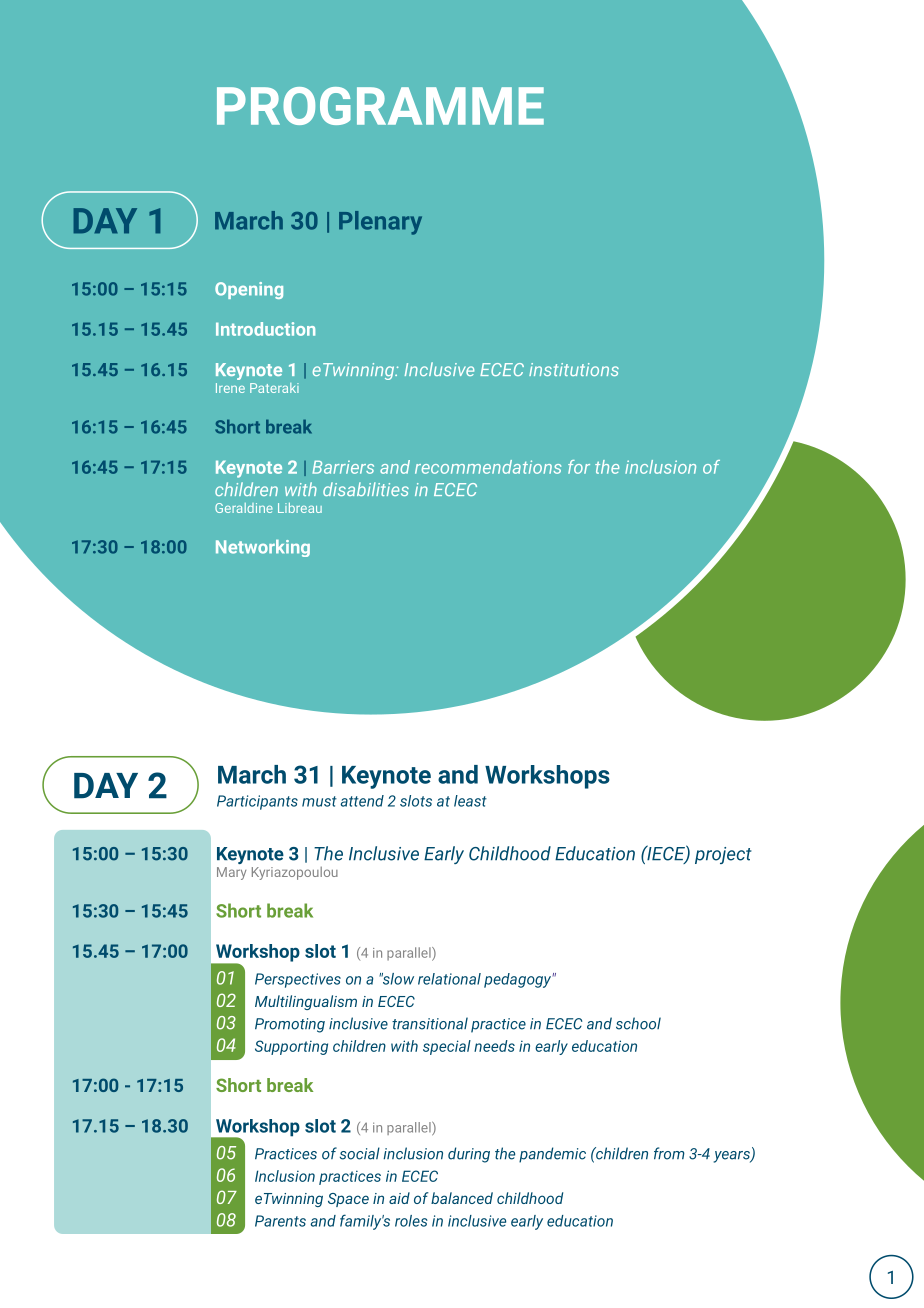  What do you see at coordinates (380, 223) in the screenshot?
I see `Plenary` at bounding box center [380, 223].
